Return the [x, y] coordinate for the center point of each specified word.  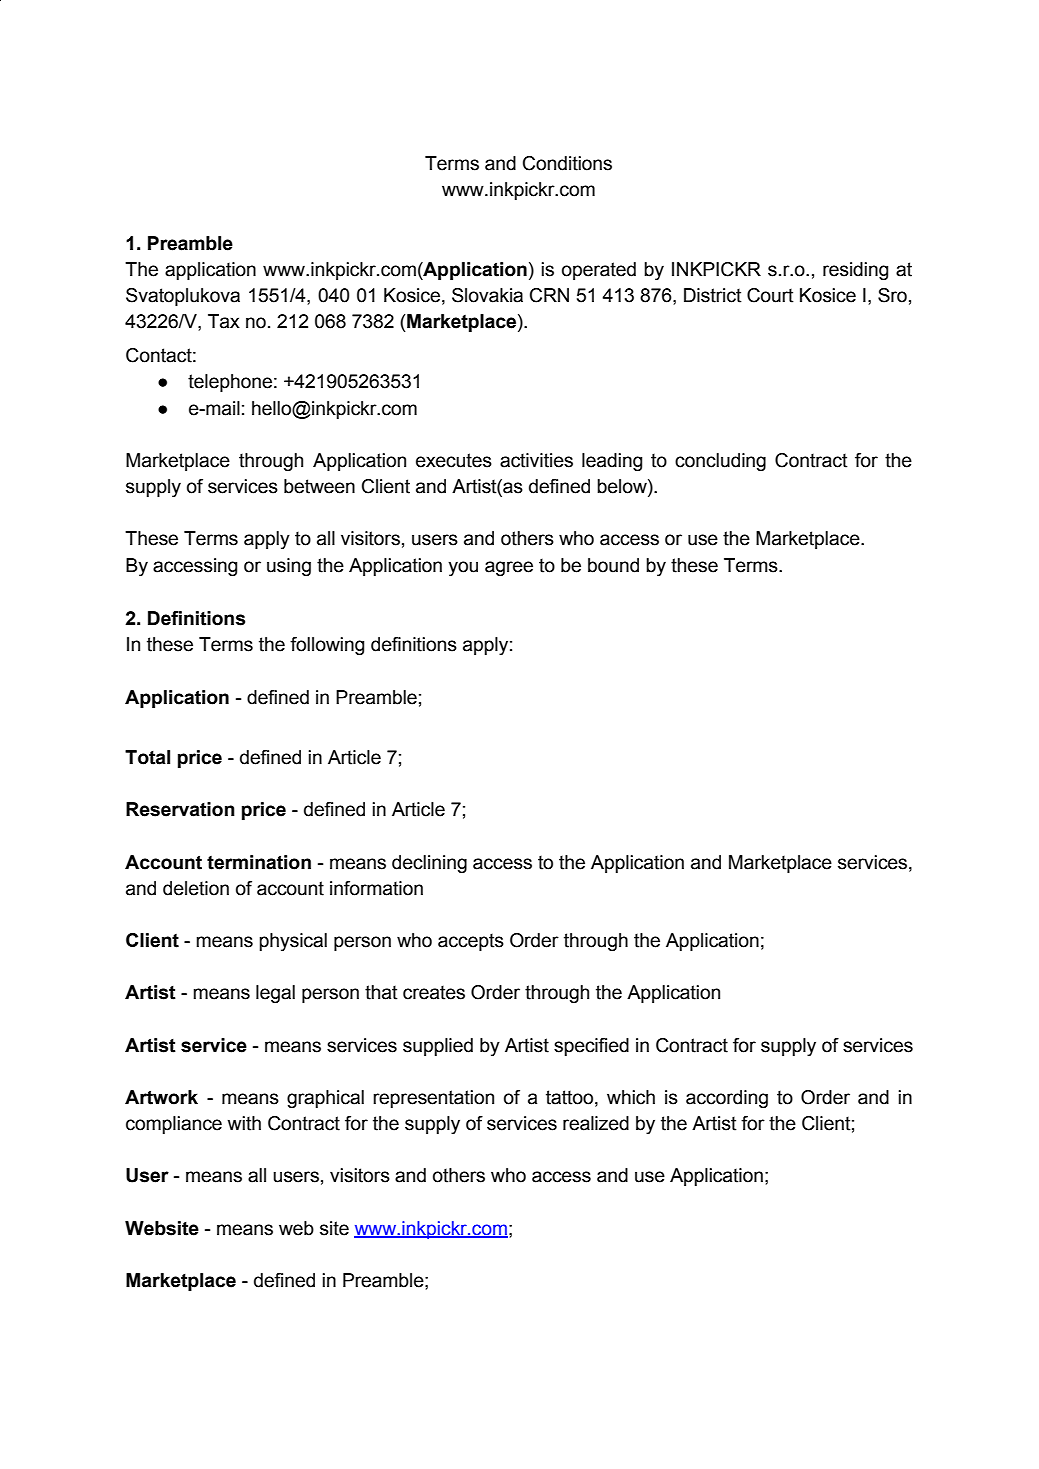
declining [429, 864]
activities [536, 460]
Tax [224, 321]
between [319, 486]
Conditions [567, 163]
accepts [471, 942]
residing [855, 271]
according [727, 1099]
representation [433, 1099]
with [244, 1123]
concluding [720, 462]
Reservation [180, 809]
